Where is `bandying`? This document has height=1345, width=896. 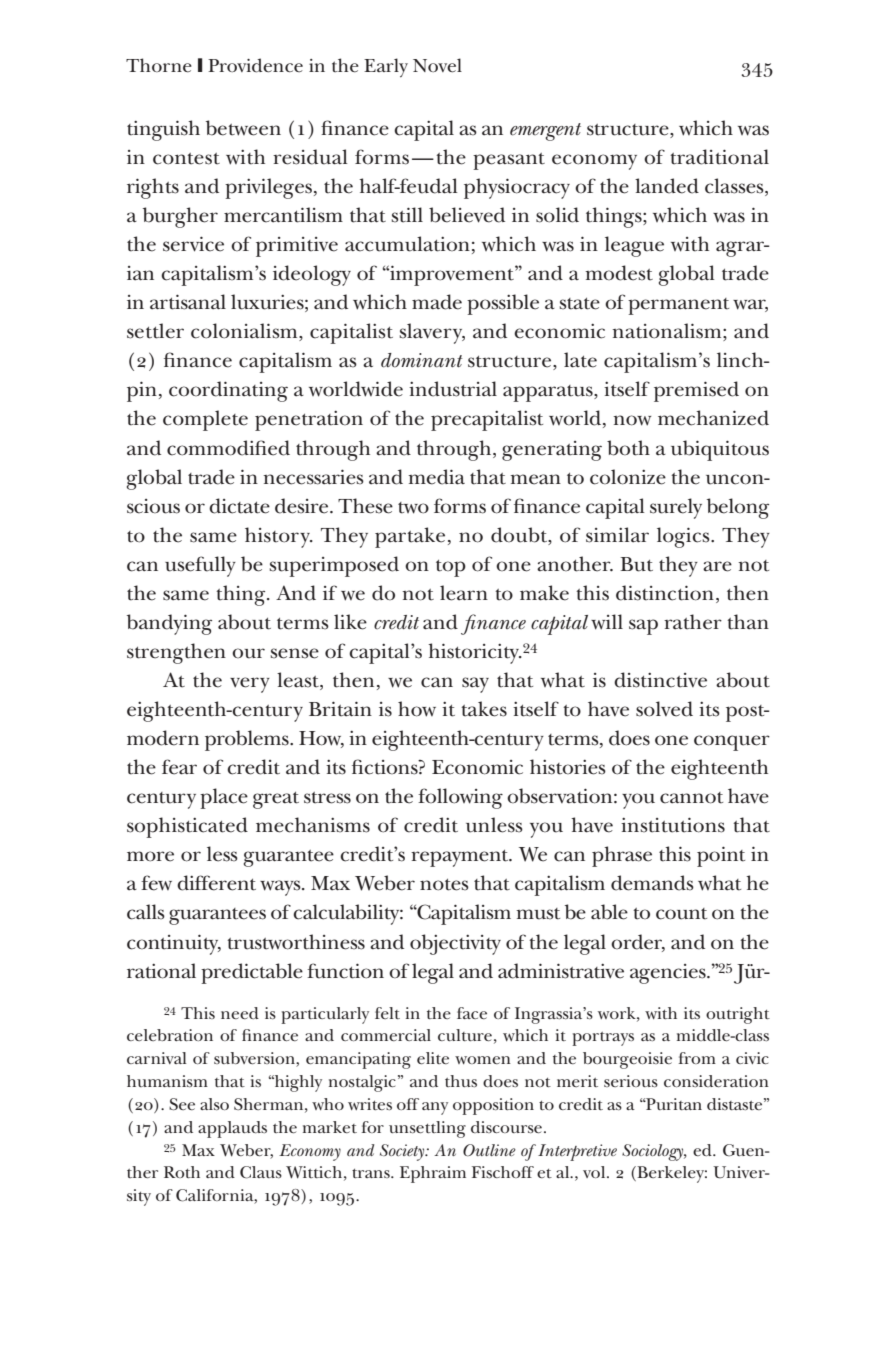
bandying is located at coordinates (169, 624).
